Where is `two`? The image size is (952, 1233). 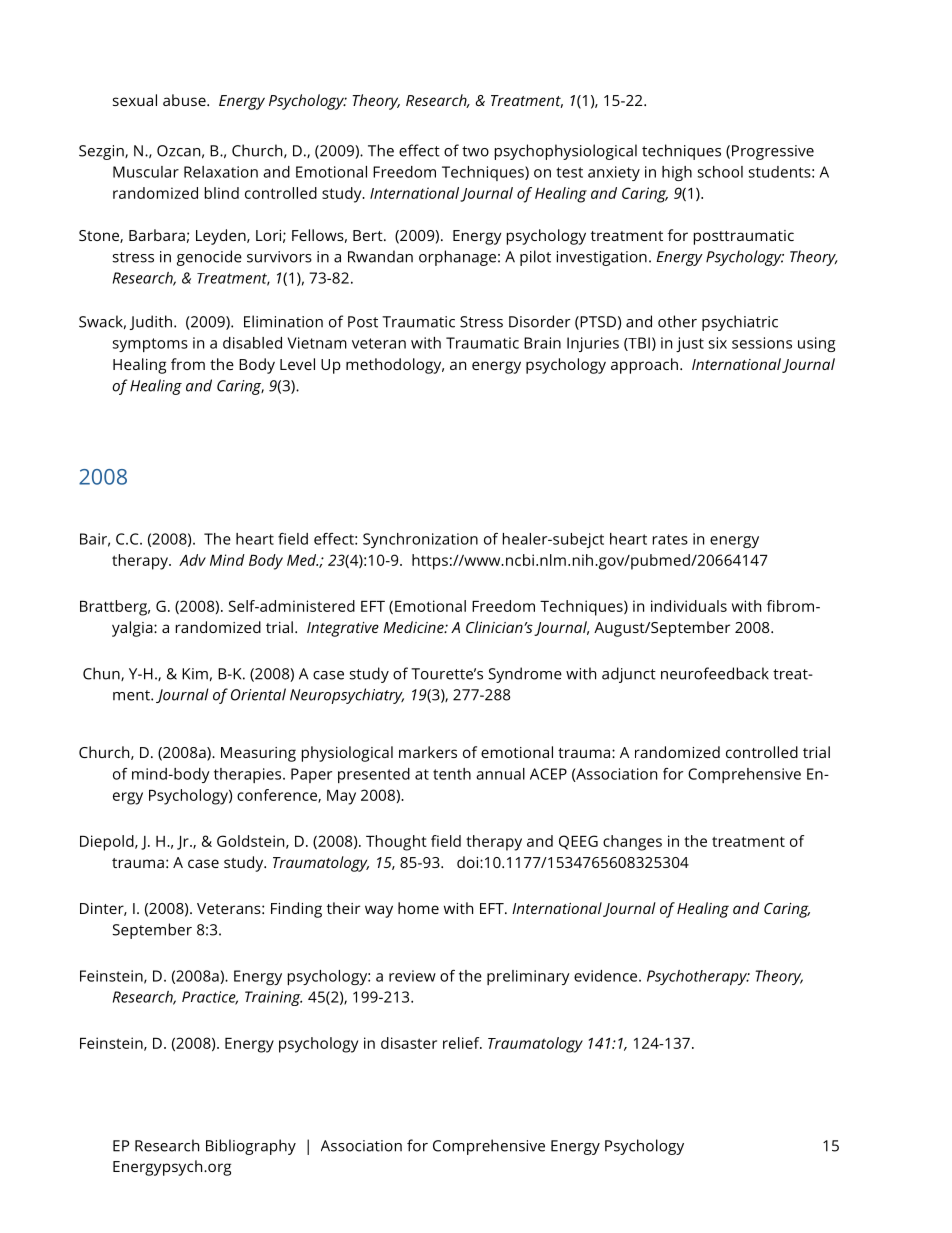 two is located at coordinates (475, 151).
